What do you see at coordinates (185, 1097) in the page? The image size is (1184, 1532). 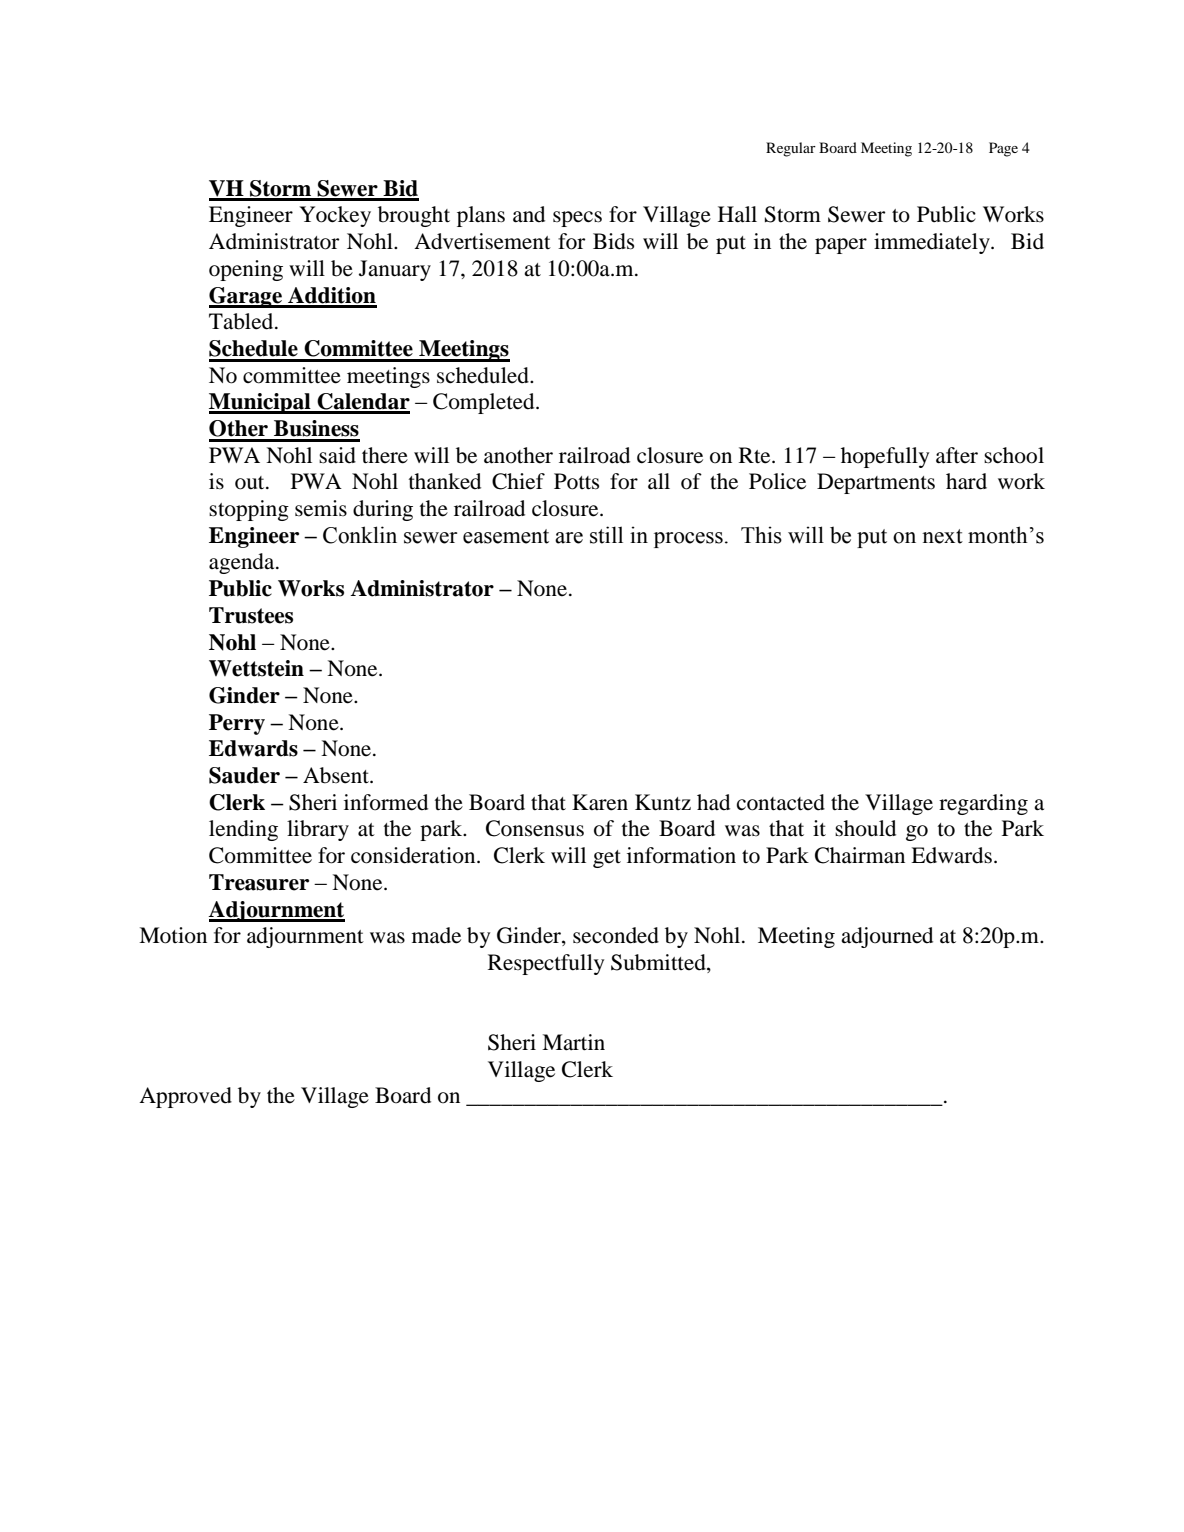 I see `Approved` at bounding box center [185, 1097].
